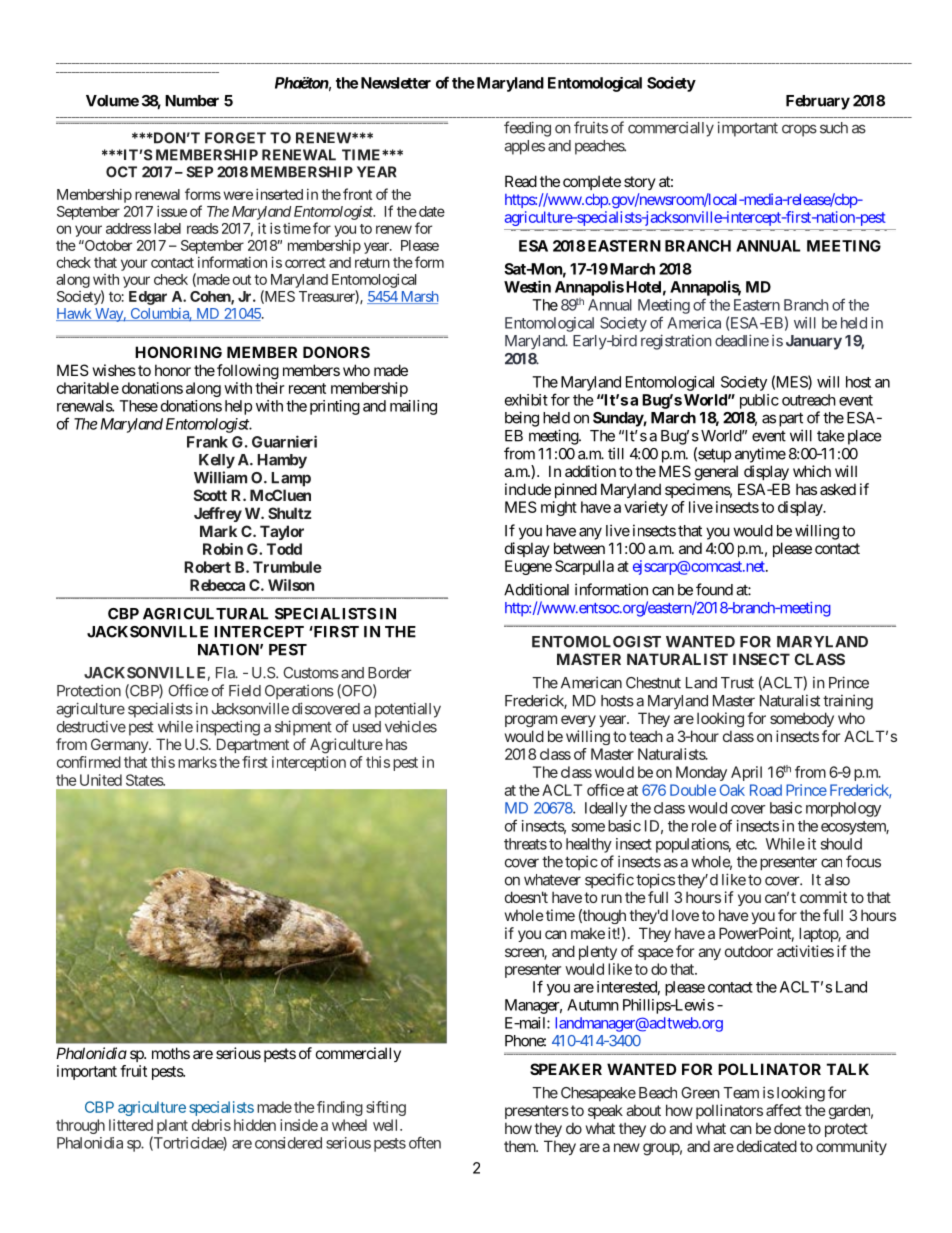  Describe the element at coordinates (101, 780) in the screenshot. I see `United` at that location.
